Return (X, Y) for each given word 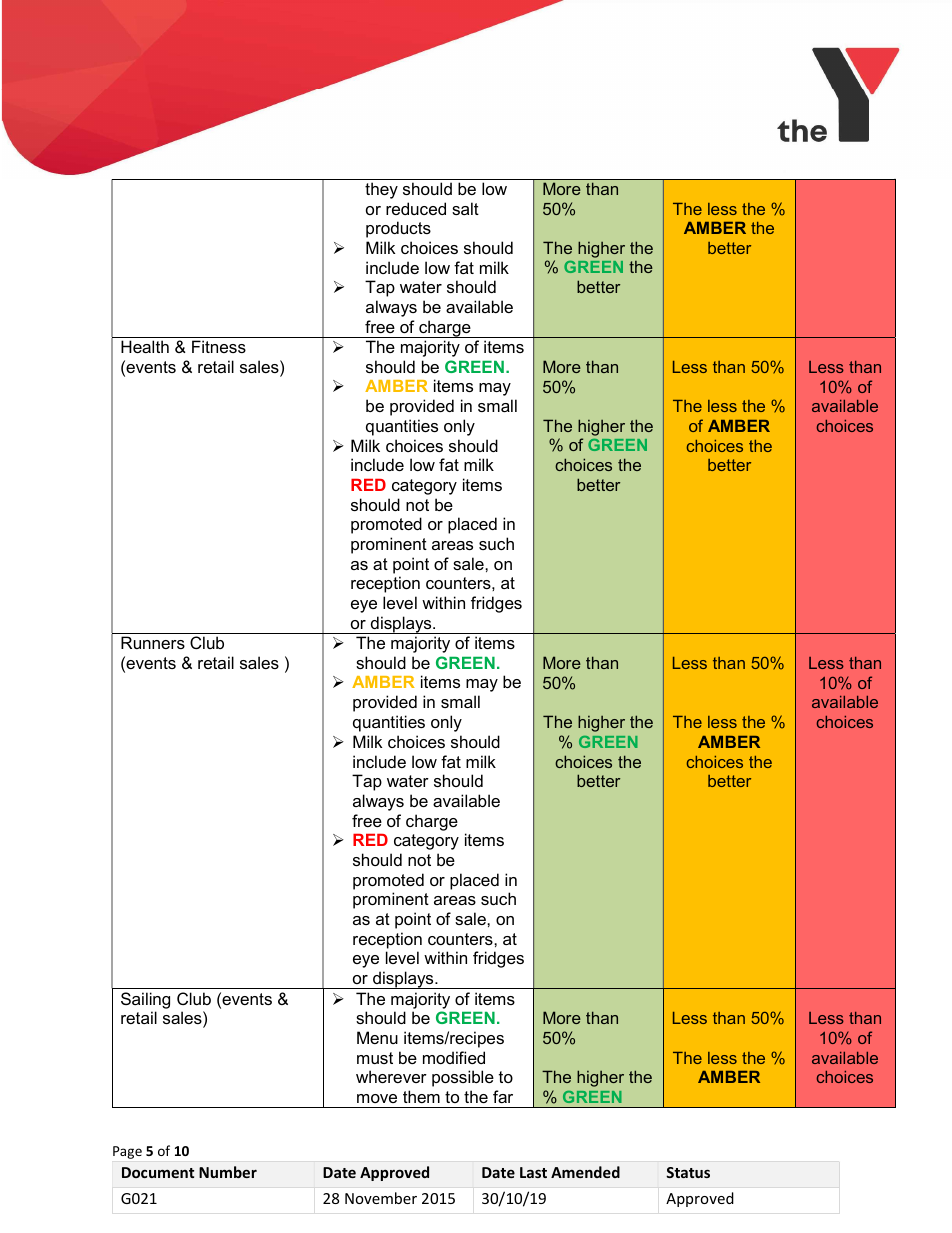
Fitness (219, 346)
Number (228, 1172)
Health (145, 346)
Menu (377, 1037)
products (398, 229)
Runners (153, 642)
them (421, 1096)
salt (465, 208)
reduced (416, 208)
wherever (391, 1076)
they (381, 190)
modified (454, 1057)
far (503, 1096)
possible (463, 1078)
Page (127, 1152)
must (375, 1058)
